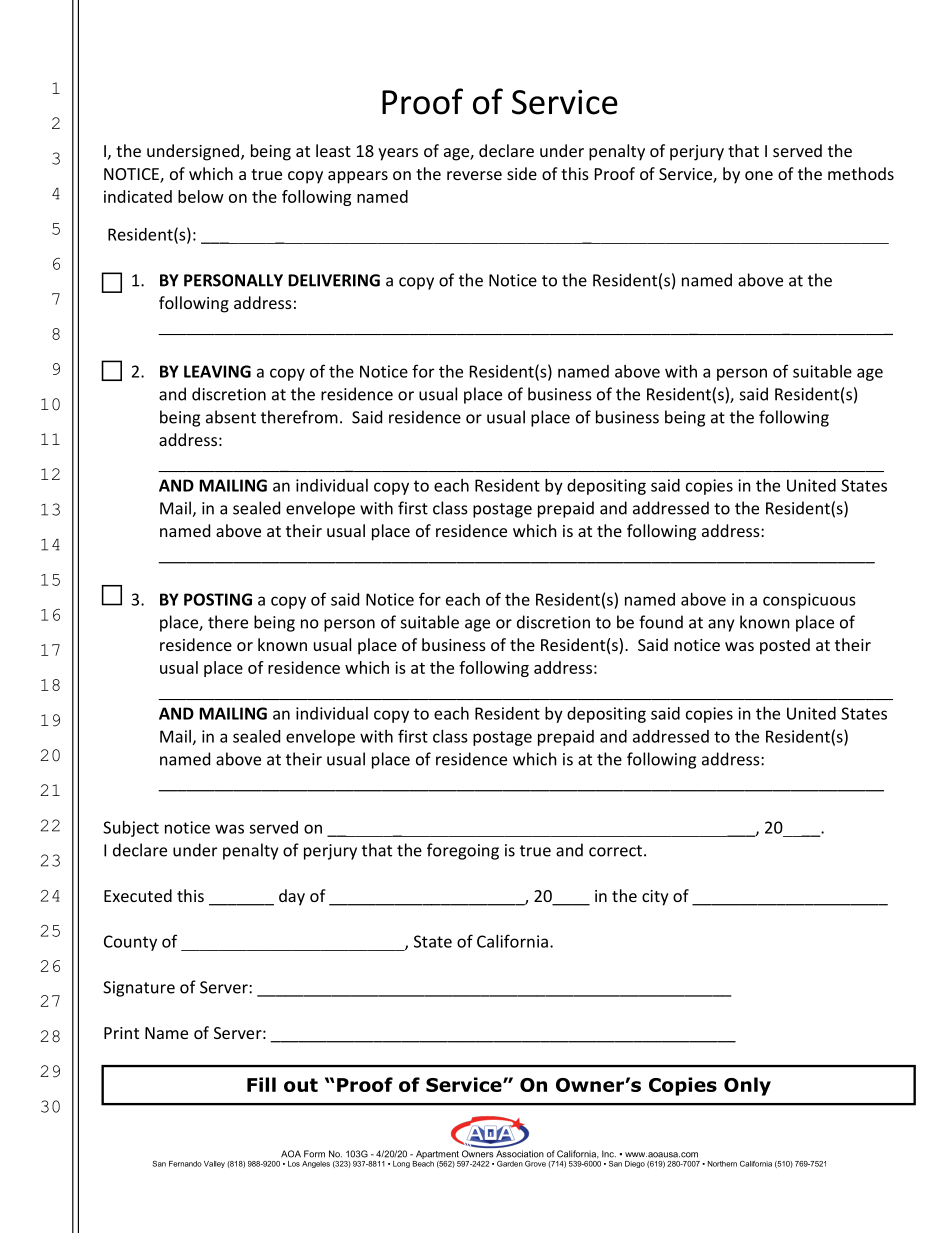  What do you see at coordinates (214, 1164) in the image?
I see `Valley` at bounding box center [214, 1164].
